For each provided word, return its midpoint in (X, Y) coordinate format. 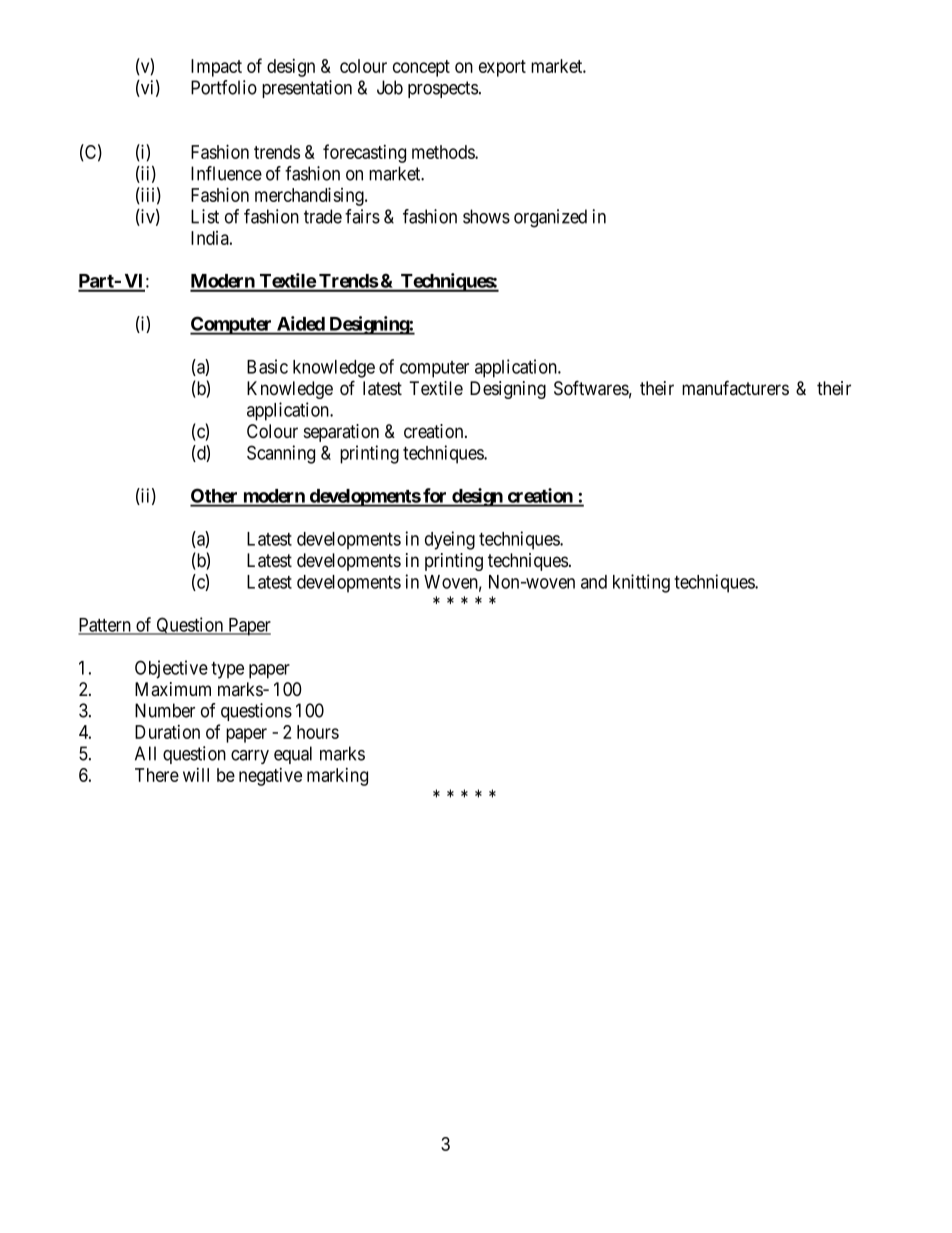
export (502, 68)
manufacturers (735, 388)
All (145, 753)
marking (337, 777)
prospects (443, 89)
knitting (641, 583)
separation (341, 433)
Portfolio (224, 87)
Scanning (281, 454)
